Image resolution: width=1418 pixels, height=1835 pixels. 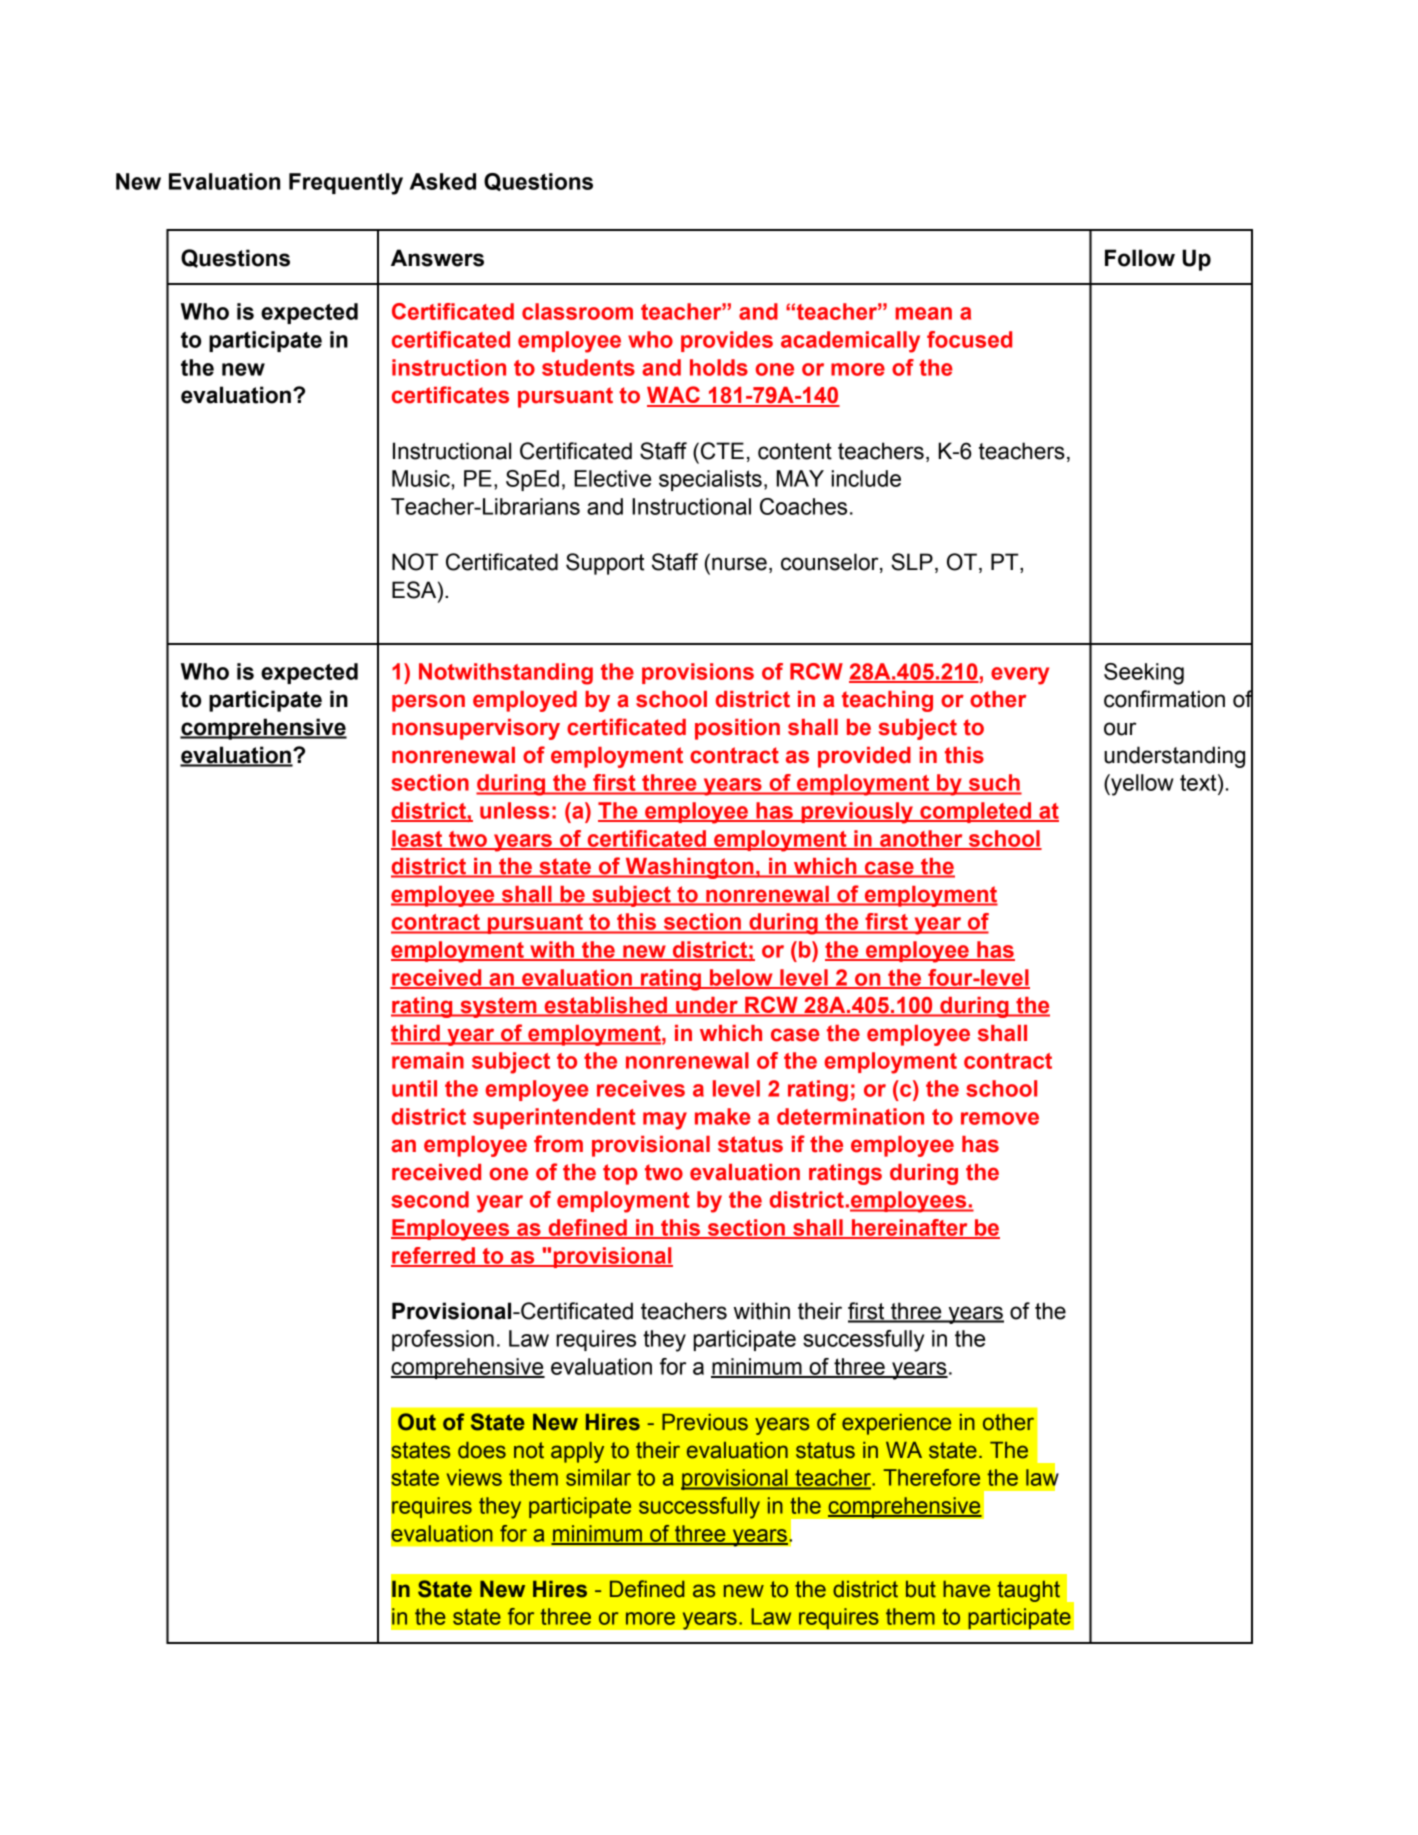 I want to click on least, so click(x=418, y=839).
